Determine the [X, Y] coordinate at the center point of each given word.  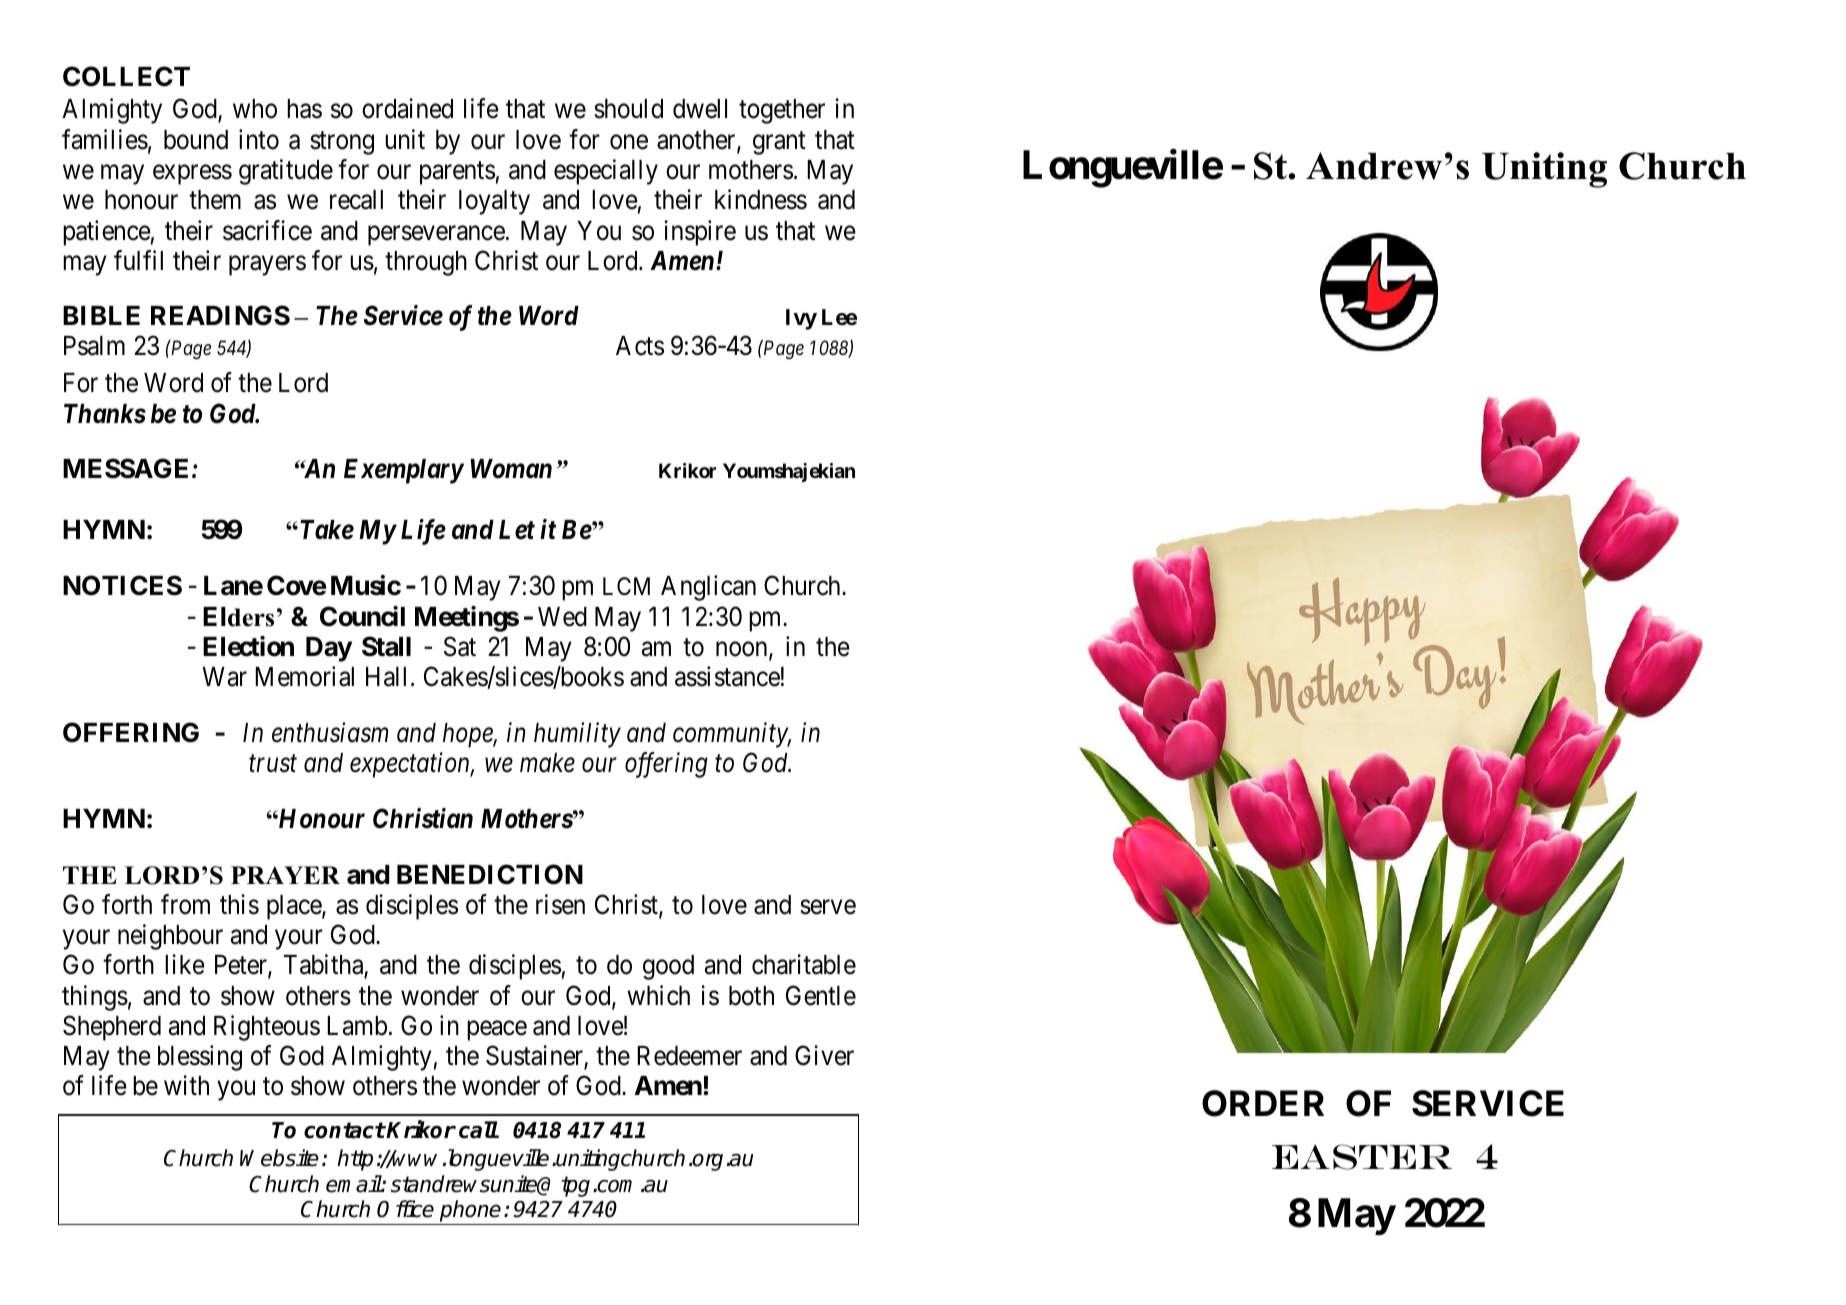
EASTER [1362, 1157]
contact [344, 1130]
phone [470, 1211]
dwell [700, 109]
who [255, 109]
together [782, 111]
